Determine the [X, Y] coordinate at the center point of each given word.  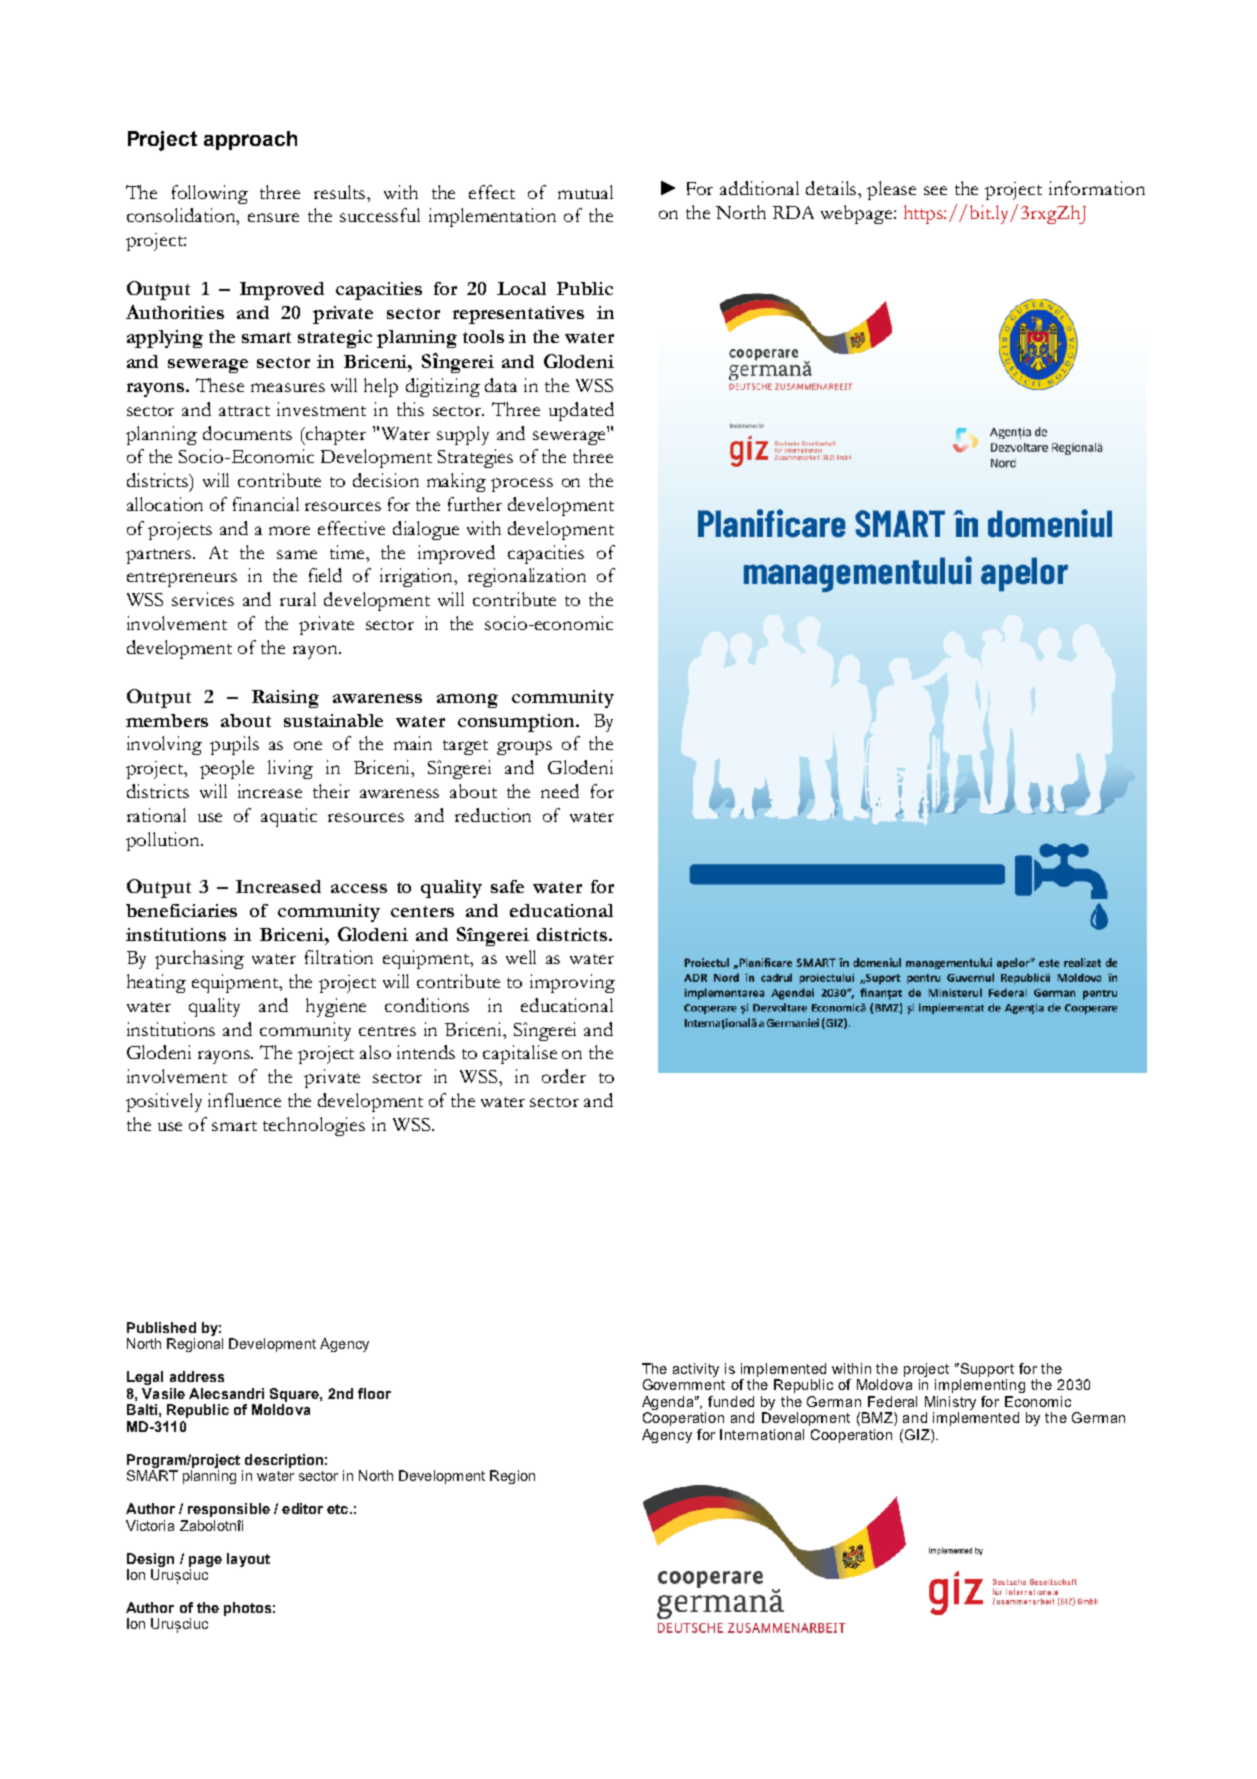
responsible [229, 1510]
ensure [273, 217]
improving [572, 983]
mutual [585, 192]
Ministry [950, 1403]
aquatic [289, 817]
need [560, 791]
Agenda [669, 1403]
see [935, 190]
